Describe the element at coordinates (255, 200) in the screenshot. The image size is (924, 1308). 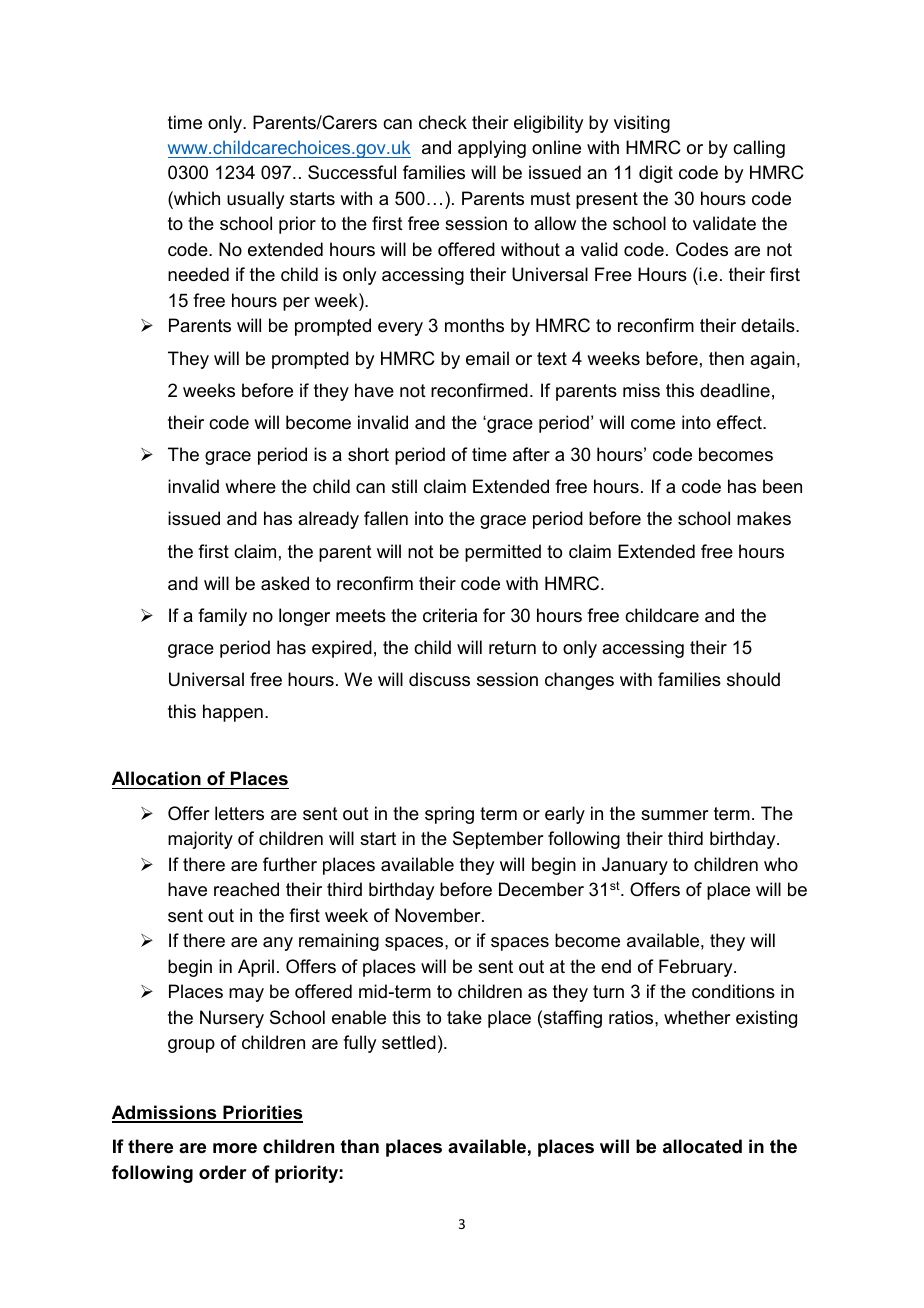
I see `usually` at that location.
